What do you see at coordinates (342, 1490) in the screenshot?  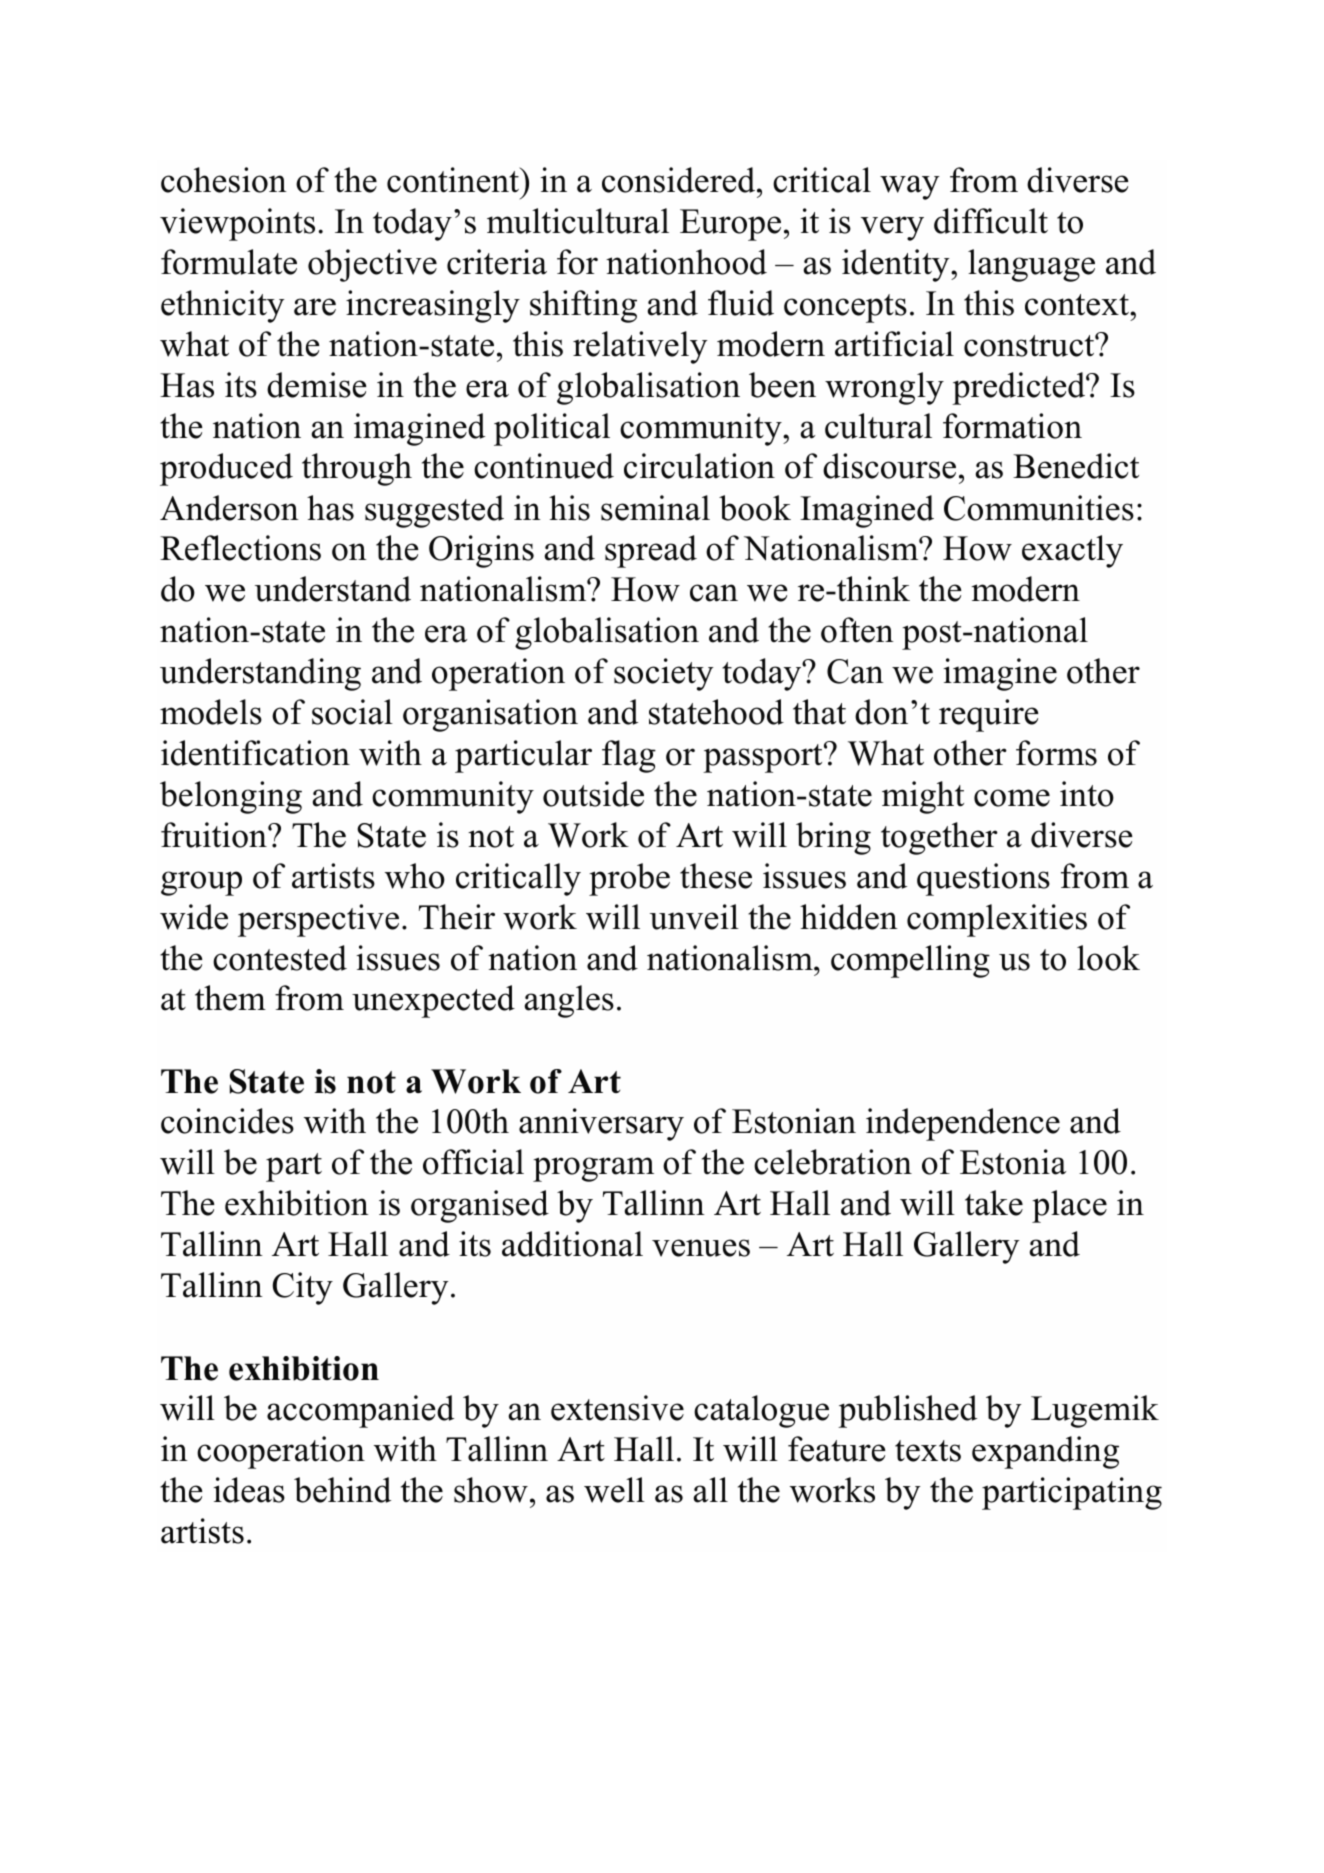 I see `behind` at bounding box center [342, 1490].
